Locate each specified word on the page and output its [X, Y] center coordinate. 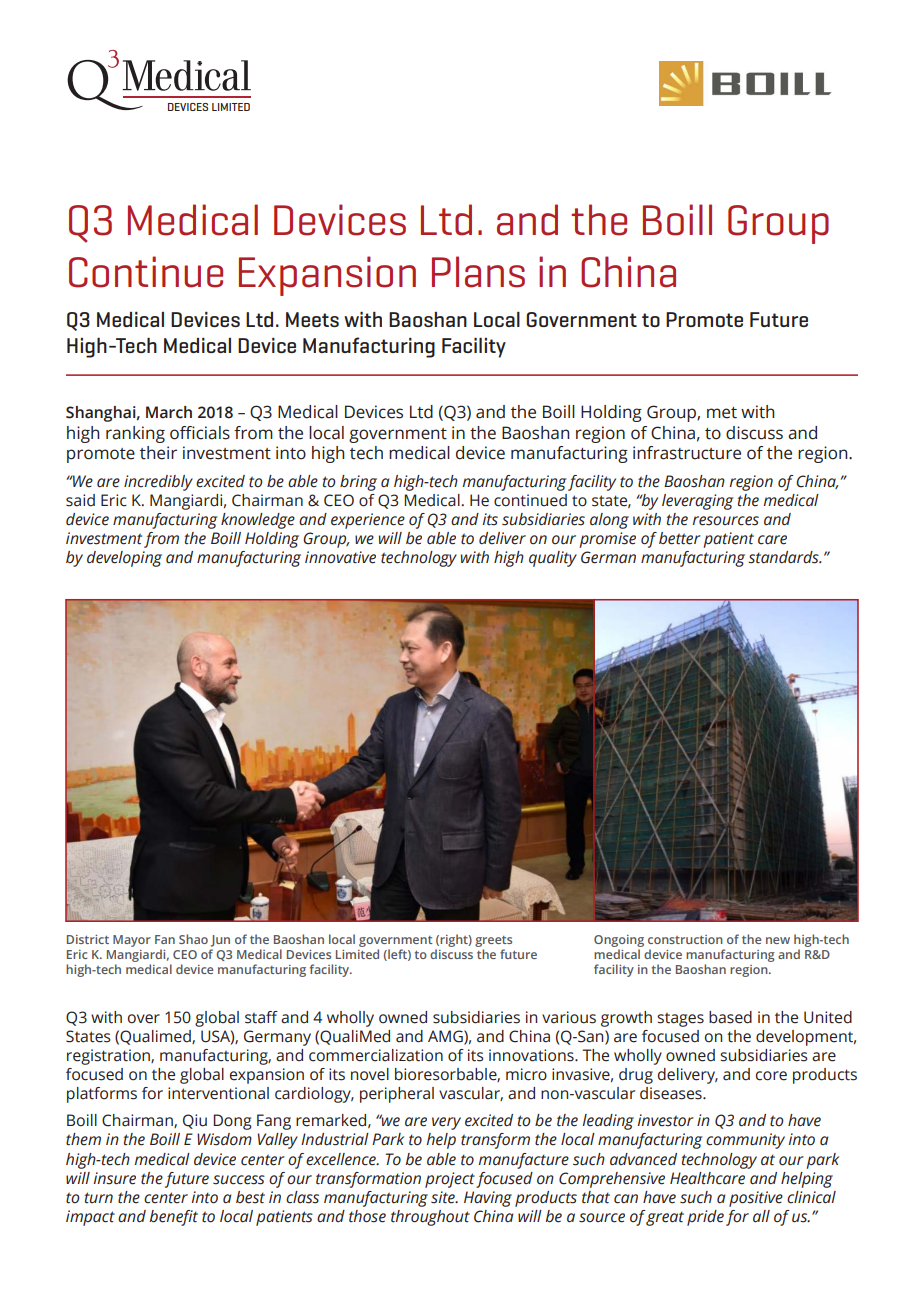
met [722, 413]
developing [124, 559]
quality [553, 559]
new [778, 940]
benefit [174, 1218]
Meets [312, 319]
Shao [193, 939]
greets [493, 941]
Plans [478, 272]
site [444, 1197]
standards [784, 557]
